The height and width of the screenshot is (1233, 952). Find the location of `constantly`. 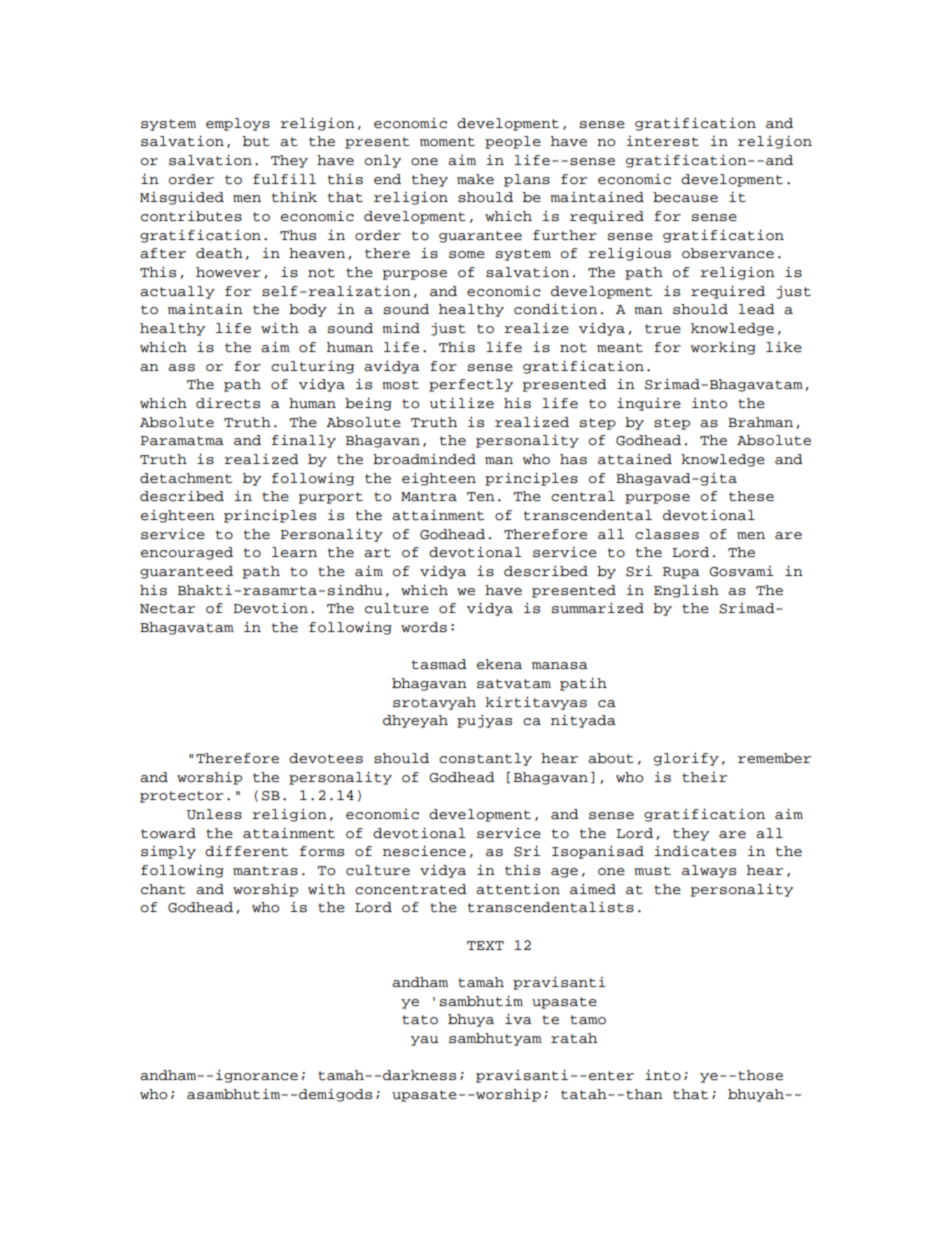

constantly is located at coordinates (485, 759).
